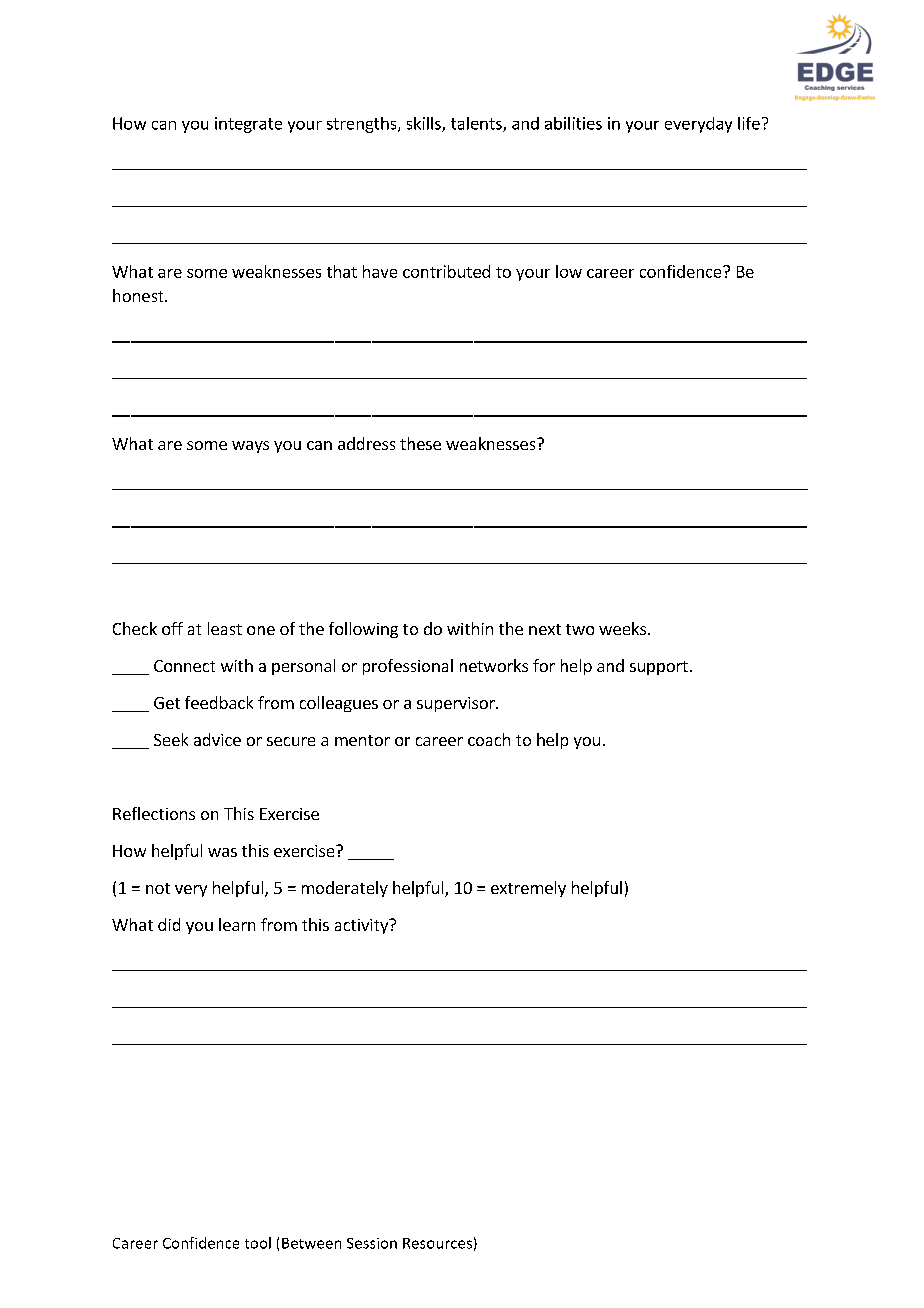 Image resolution: width=924 pixels, height=1308 pixels. What do you see at coordinates (363, 926) in the document?
I see `activity` at bounding box center [363, 926].
